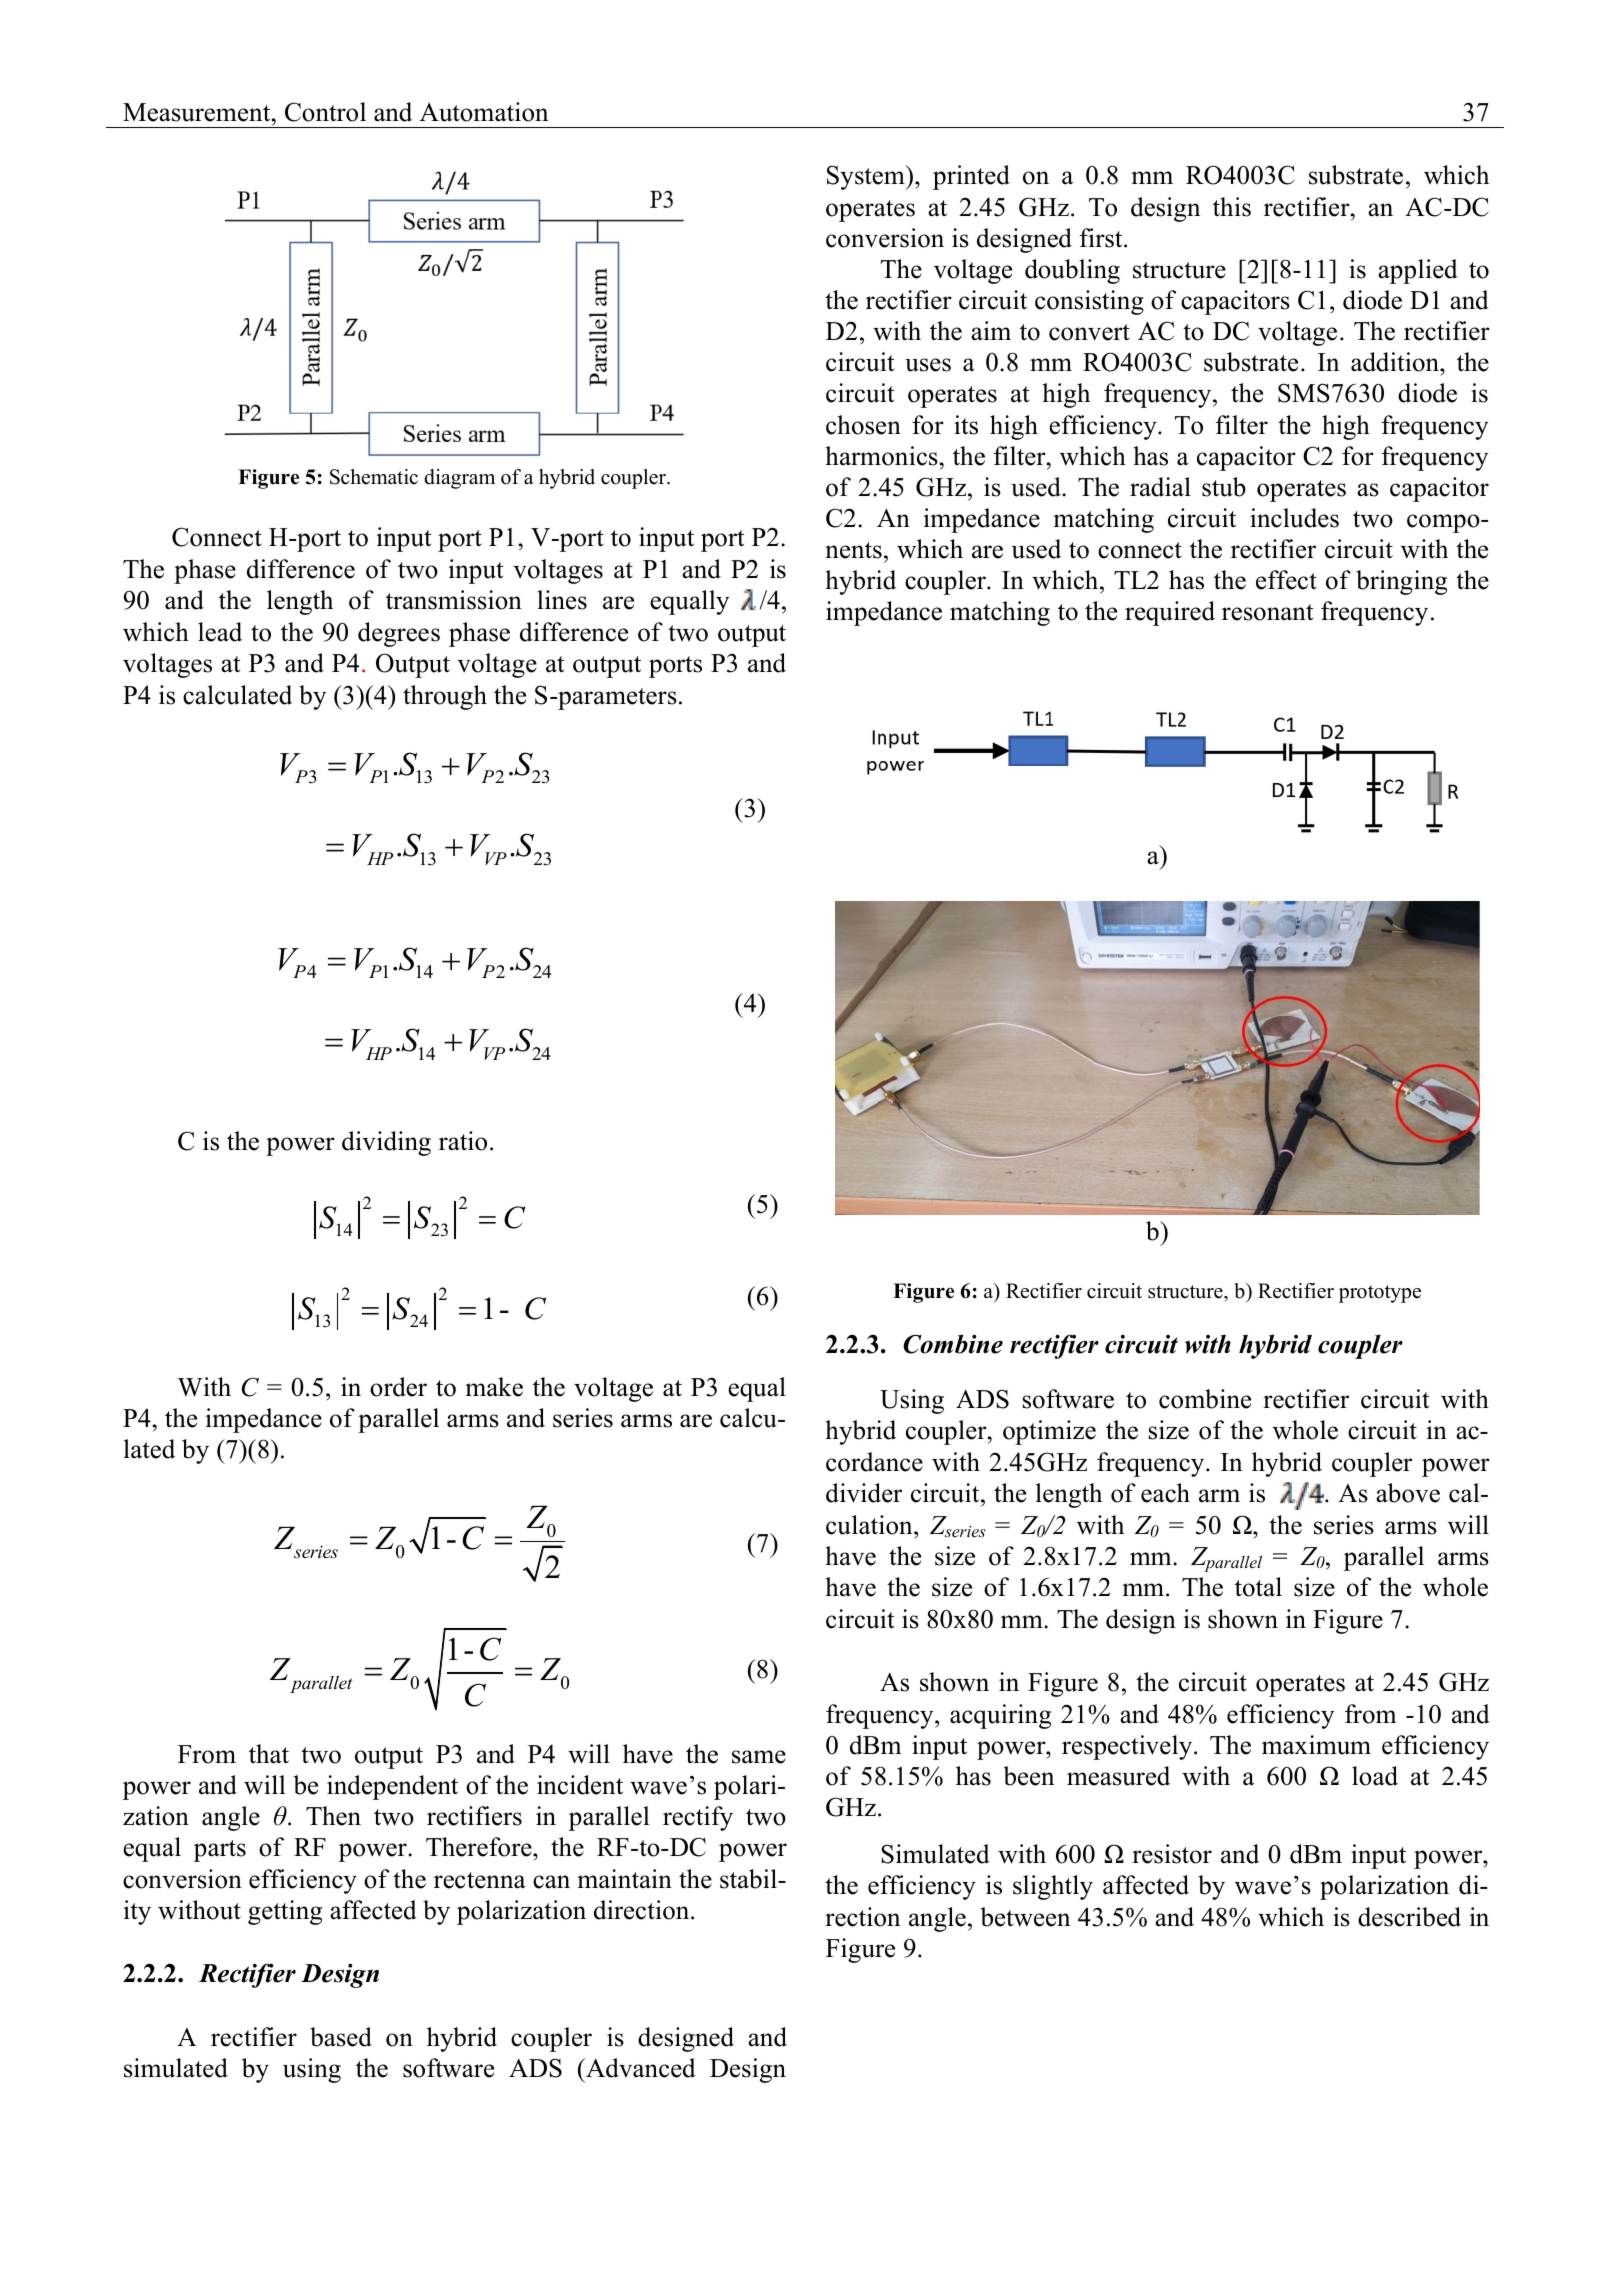 The height and width of the image is (2280, 1612). What do you see at coordinates (562, 600) in the image?
I see `lines` at bounding box center [562, 600].
